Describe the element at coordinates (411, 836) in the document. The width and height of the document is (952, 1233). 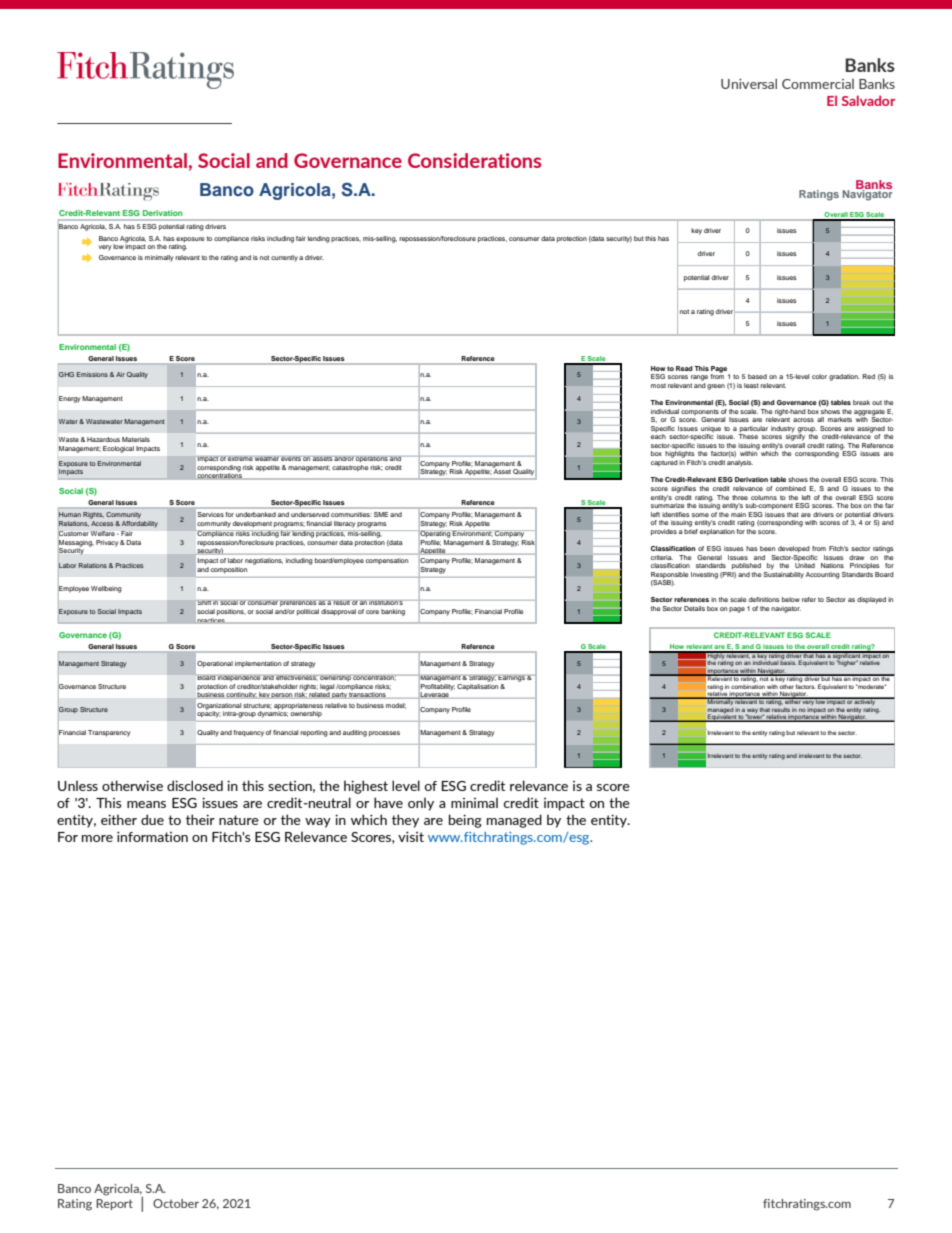
I see `visit` at that location.
